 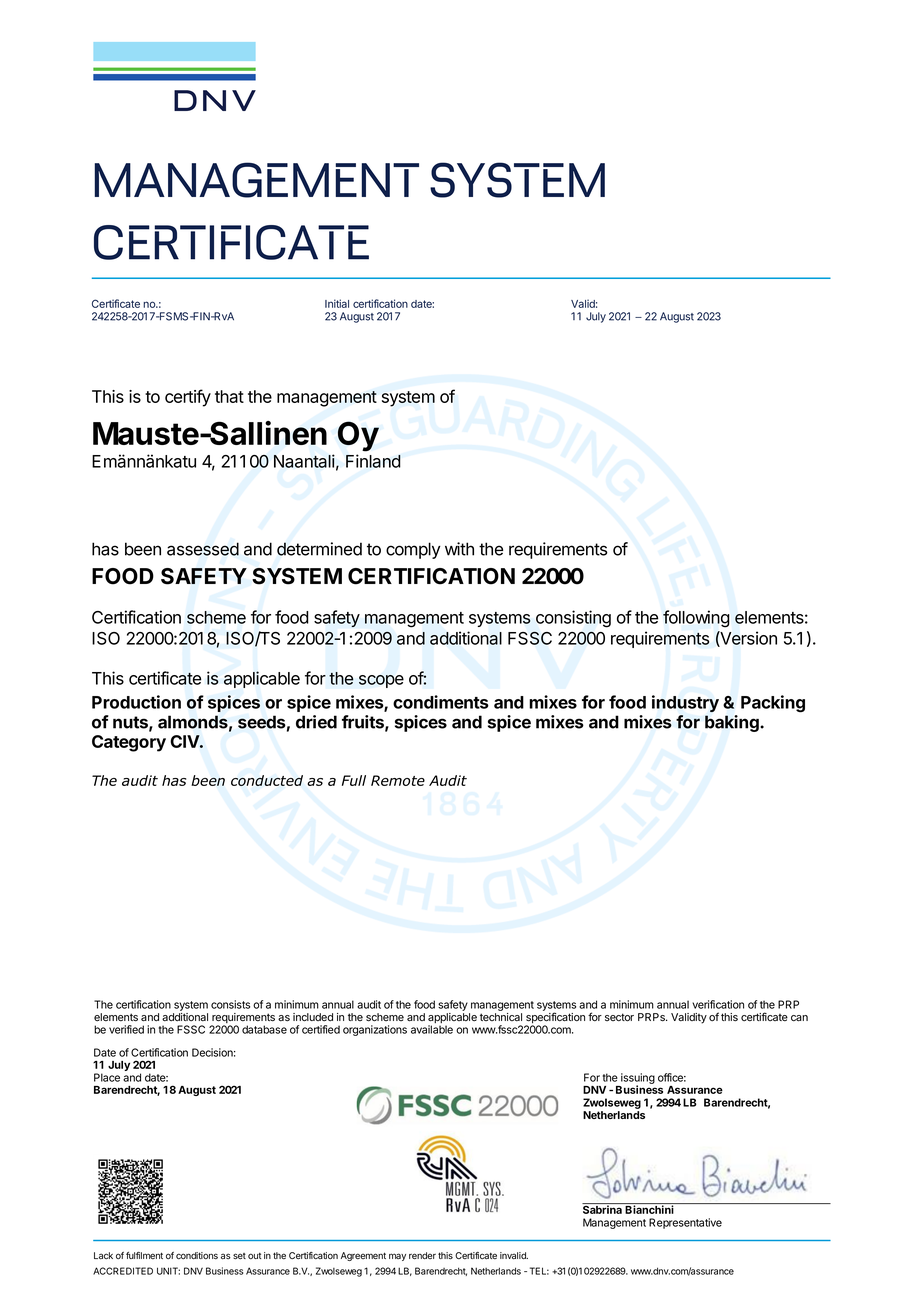 What do you see at coordinates (337, 303) in the image?
I see `Initial` at bounding box center [337, 303].
